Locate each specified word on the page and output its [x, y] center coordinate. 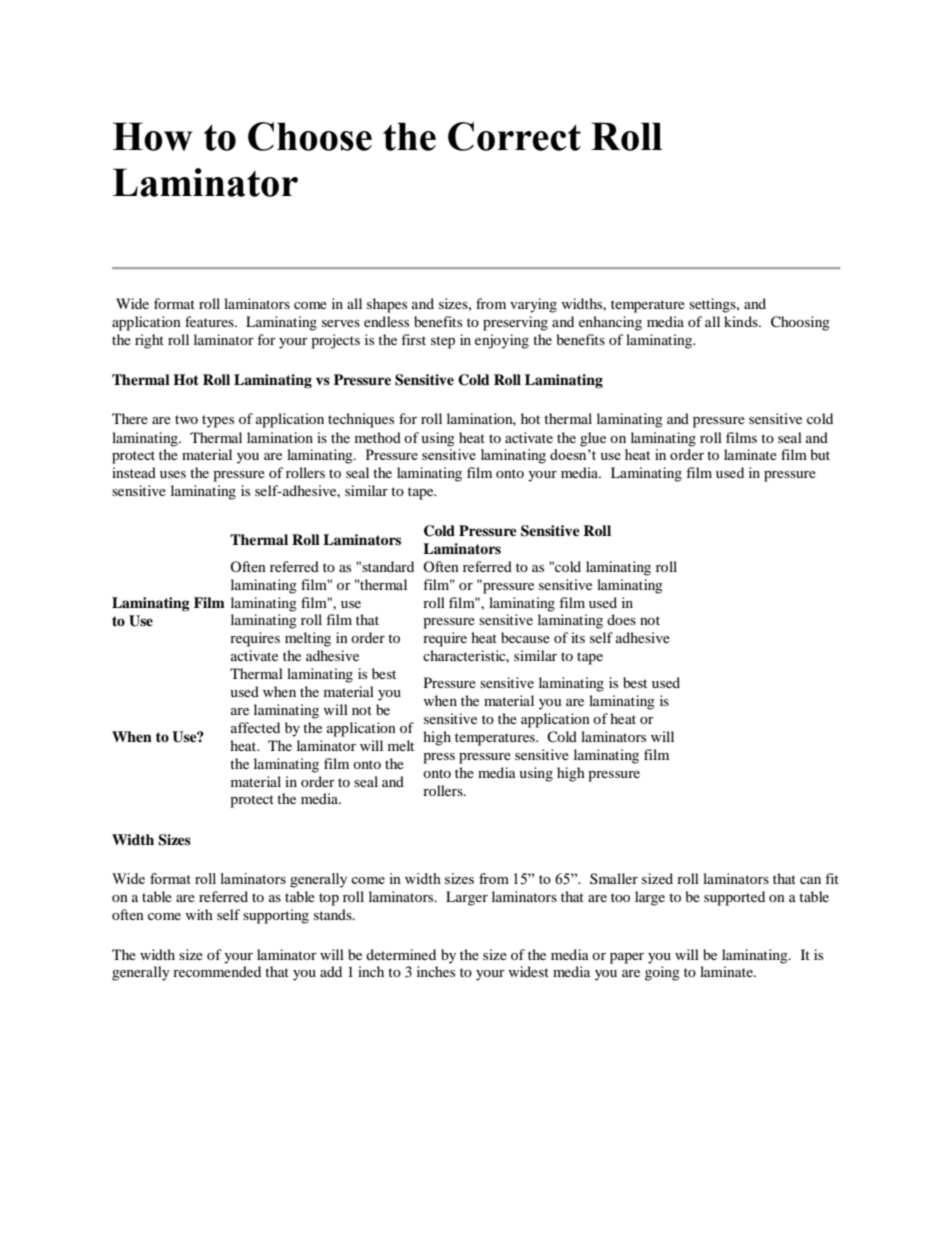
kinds [742, 321]
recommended [217, 971]
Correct [514, 136]
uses [173, 474]
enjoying [502, 341]
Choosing [800, 323]
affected [255, 727]
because [525, 637]
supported [734, 898]
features [210, 321]
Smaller [614, 878]
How [153, 136]
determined [401, 954]
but [820, 454]
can [810, 880]
